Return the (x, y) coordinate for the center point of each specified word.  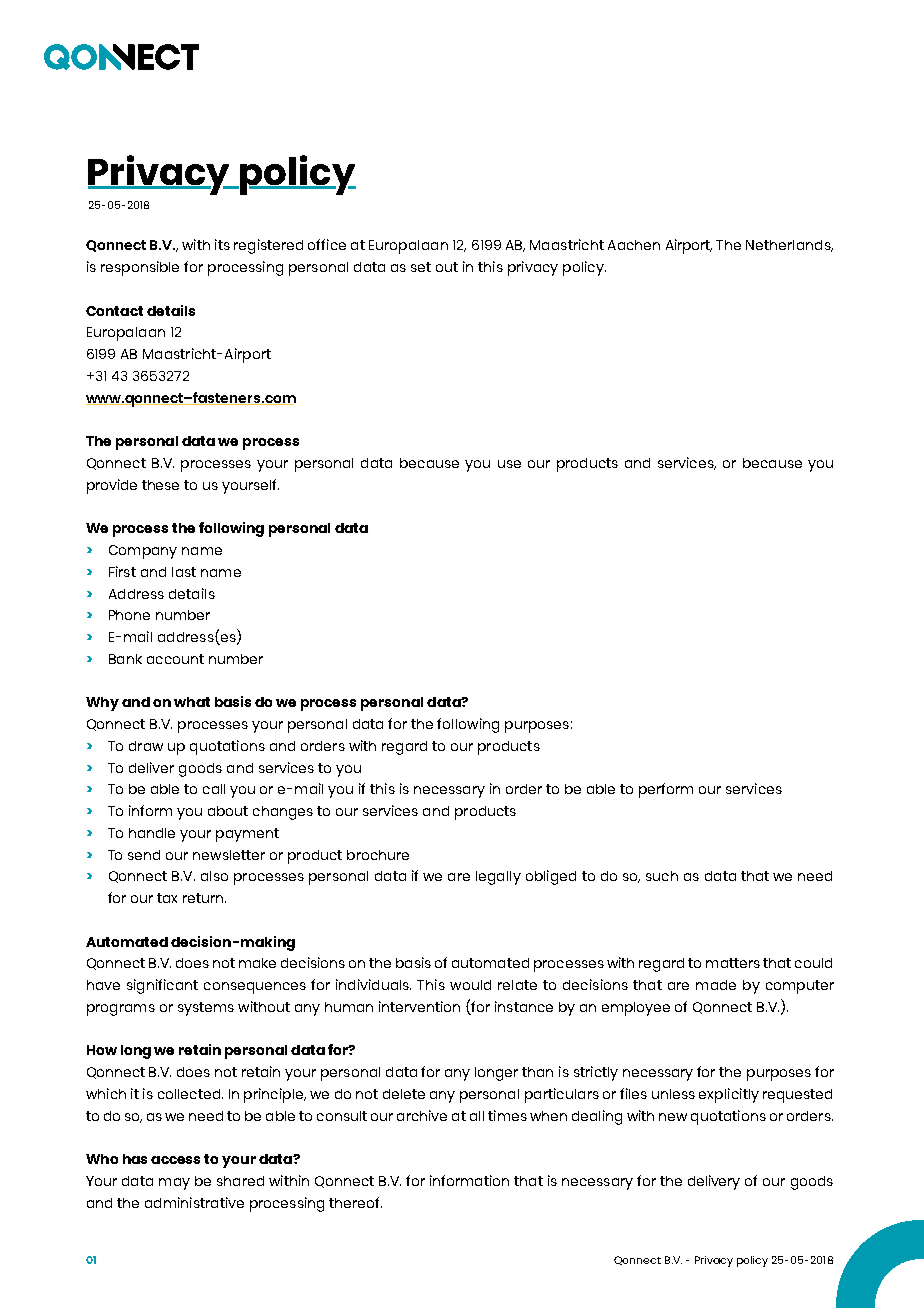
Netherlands (789, 246)
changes (283, 813)
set (421, 267)
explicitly (729, 1095)
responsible (140, 268)
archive (422, 1115)
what (192, 702)
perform (666, 790)
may (174, 1184)
